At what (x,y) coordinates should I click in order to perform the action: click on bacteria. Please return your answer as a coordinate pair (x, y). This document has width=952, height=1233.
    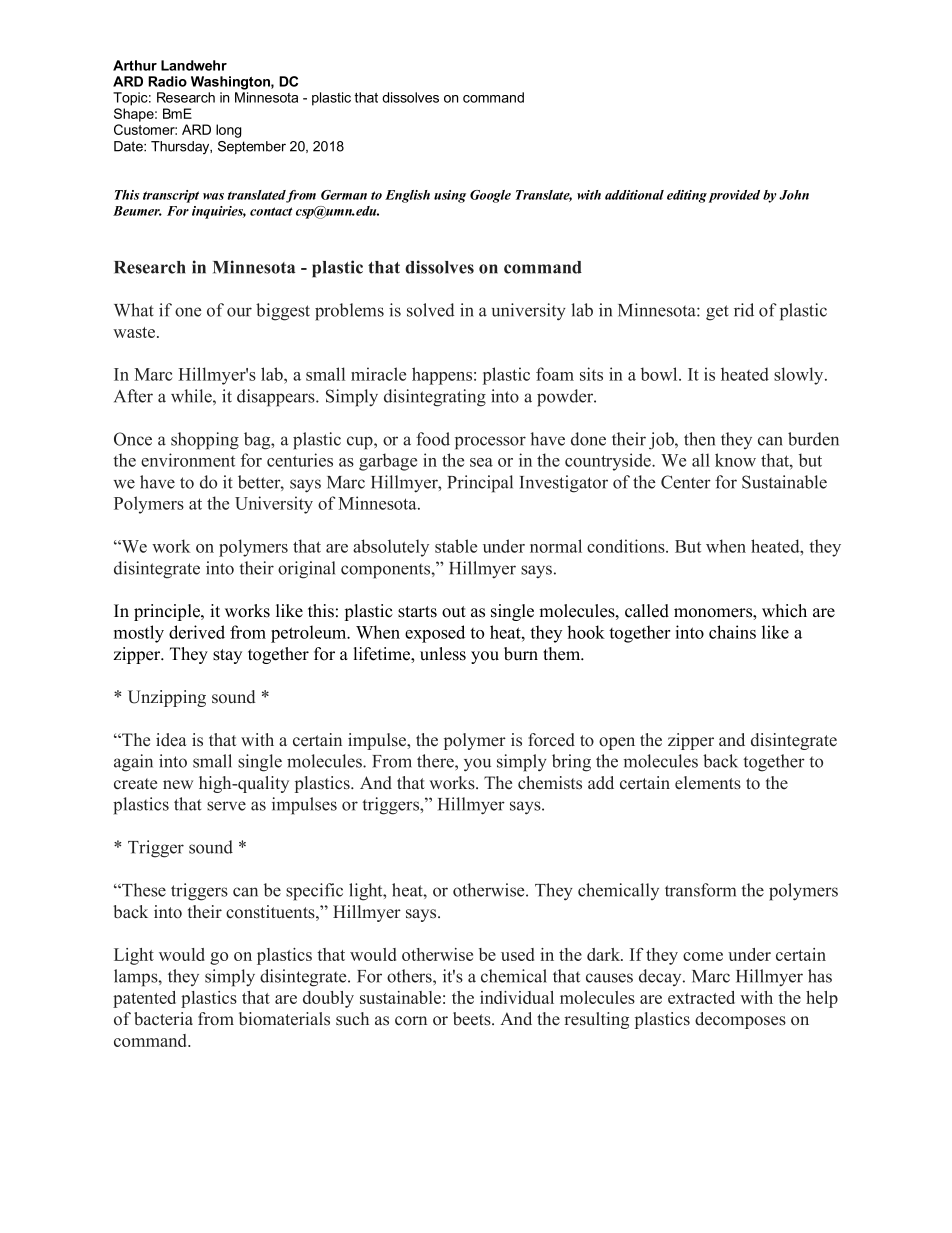
    Looking at the image, I should click on (163, 1019).
